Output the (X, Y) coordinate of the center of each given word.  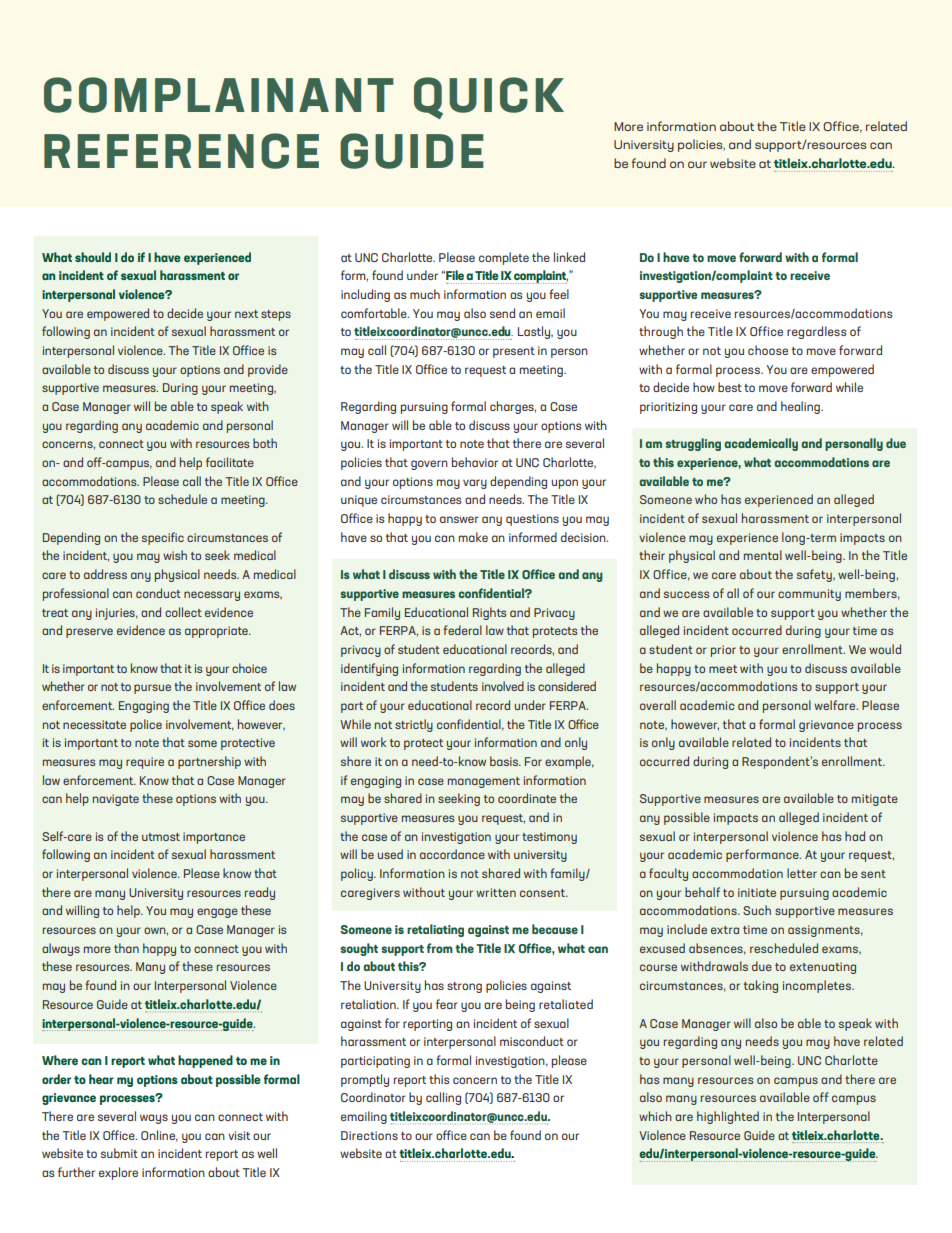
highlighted (728, 1117)
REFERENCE (181, 151)
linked (569, 257)
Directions (369, 1135)
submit (119, 1153)
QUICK (489, 98)
